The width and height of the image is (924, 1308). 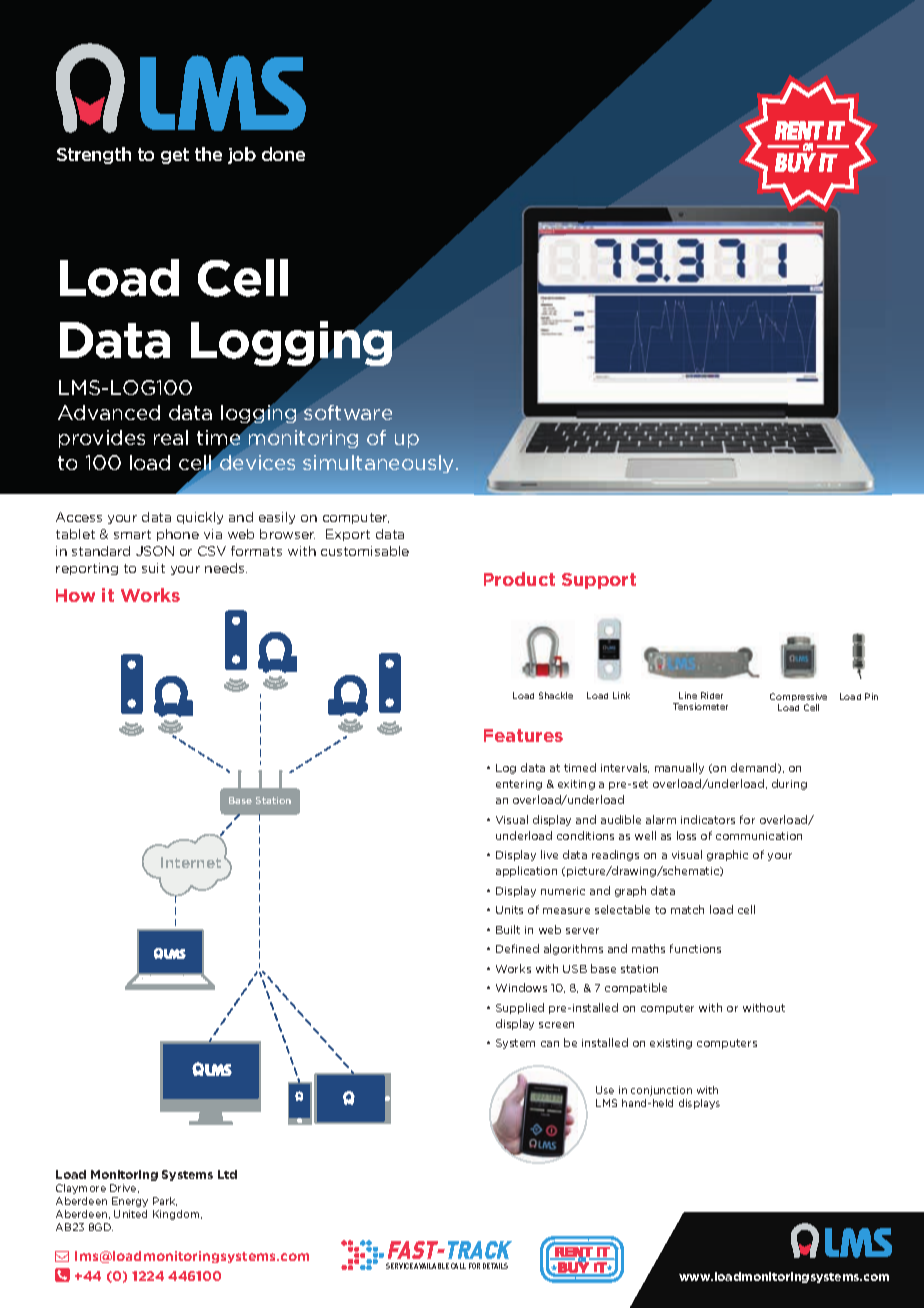 What do you see at coordinates (283, 154) in the image?
I see `done` at bounding box center [283, 154].
